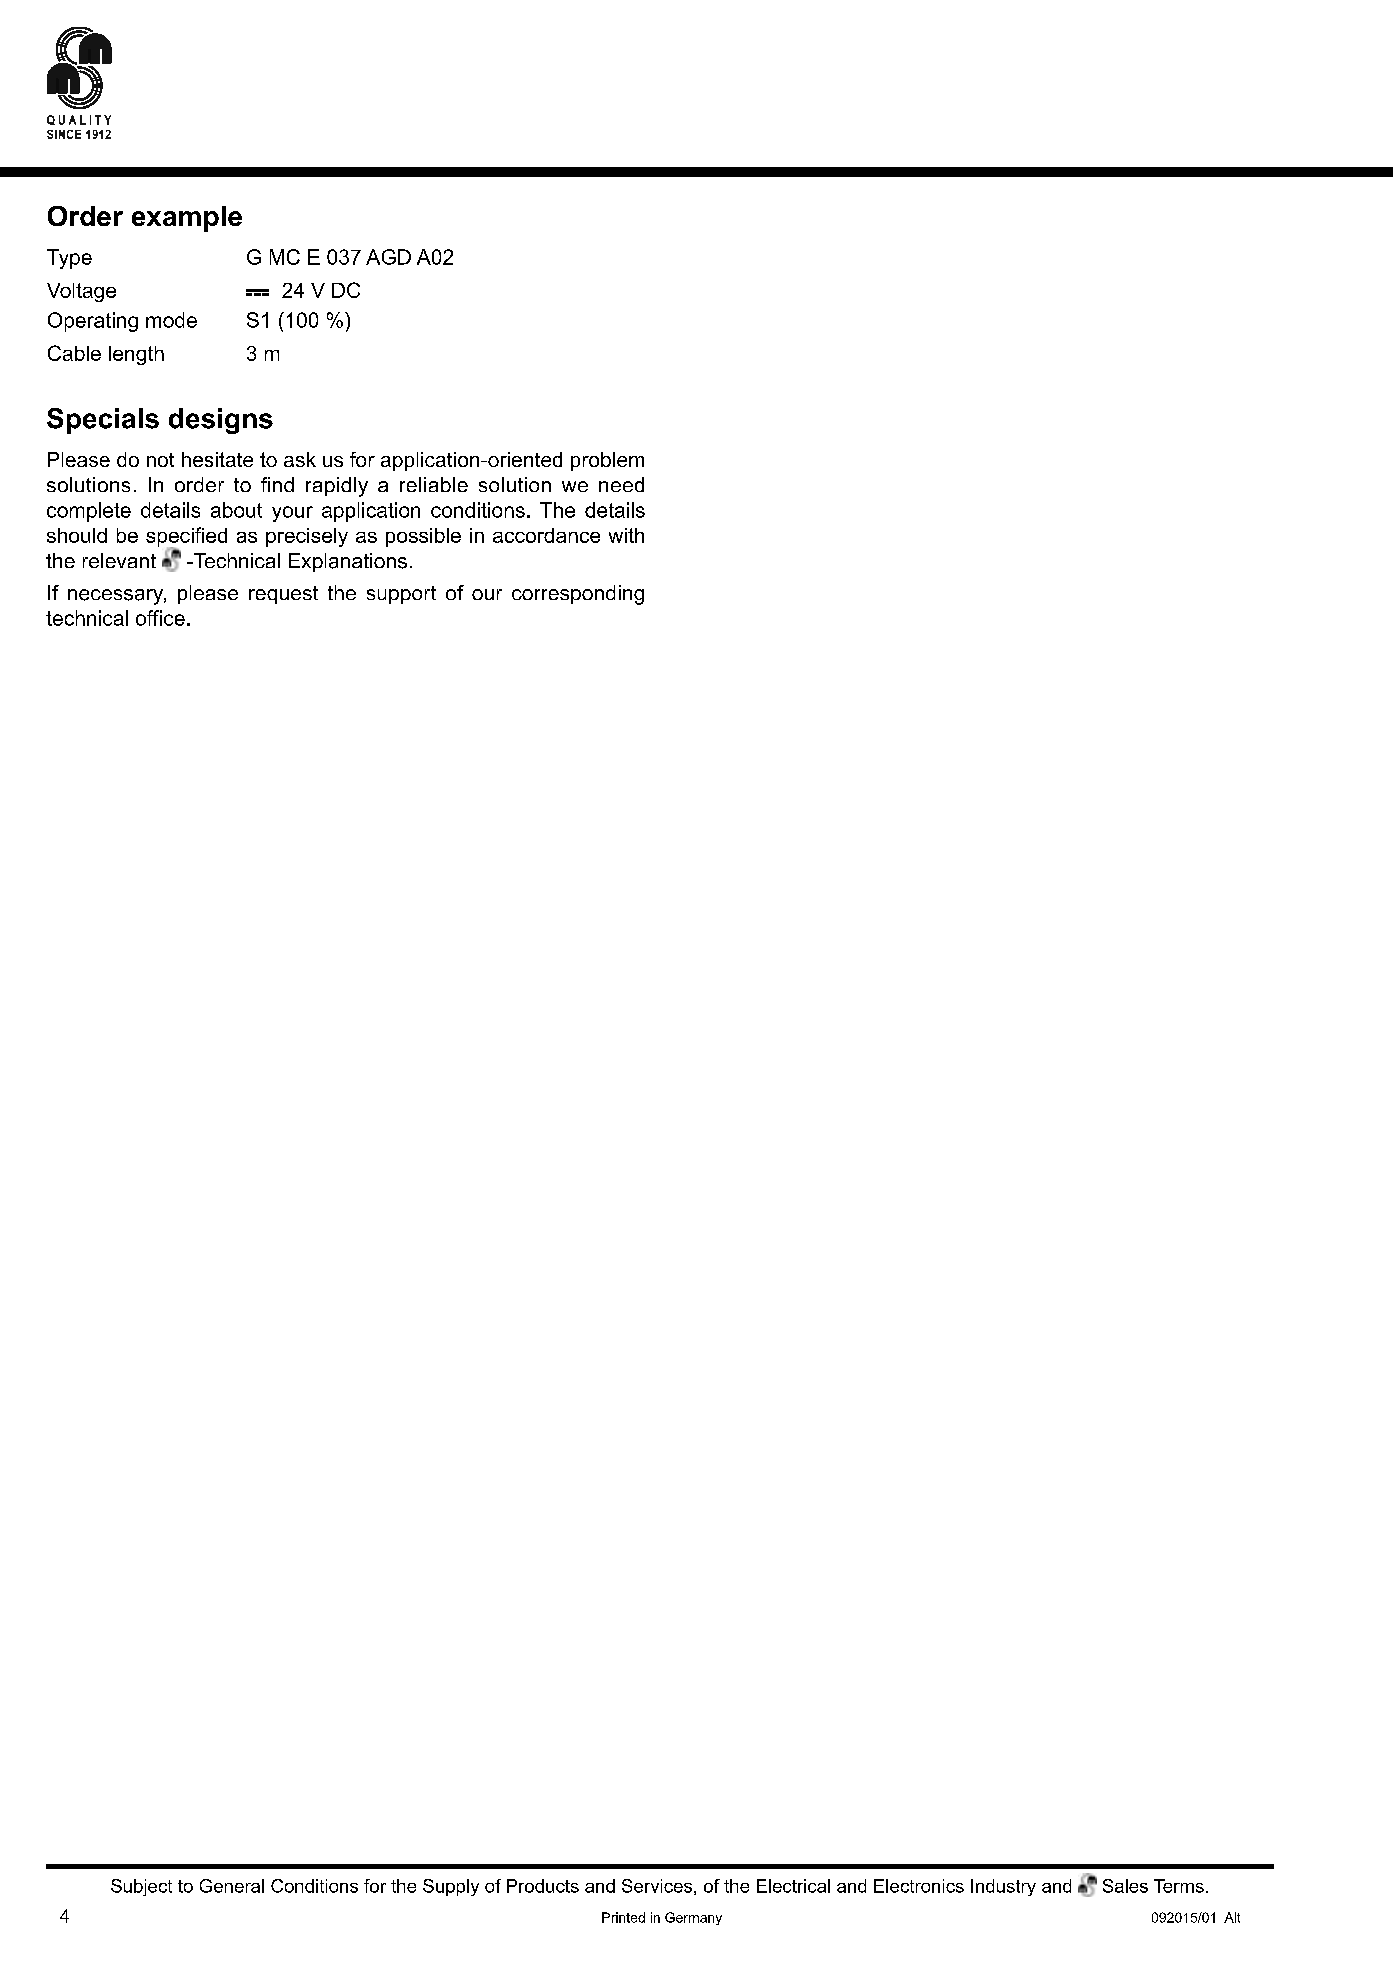 This screenshot has width=1393, height=1970. What do you see at coordinates (1125, 1886) in the screenshot?
I see `Sales` at bounding box center [1125, 1886].
